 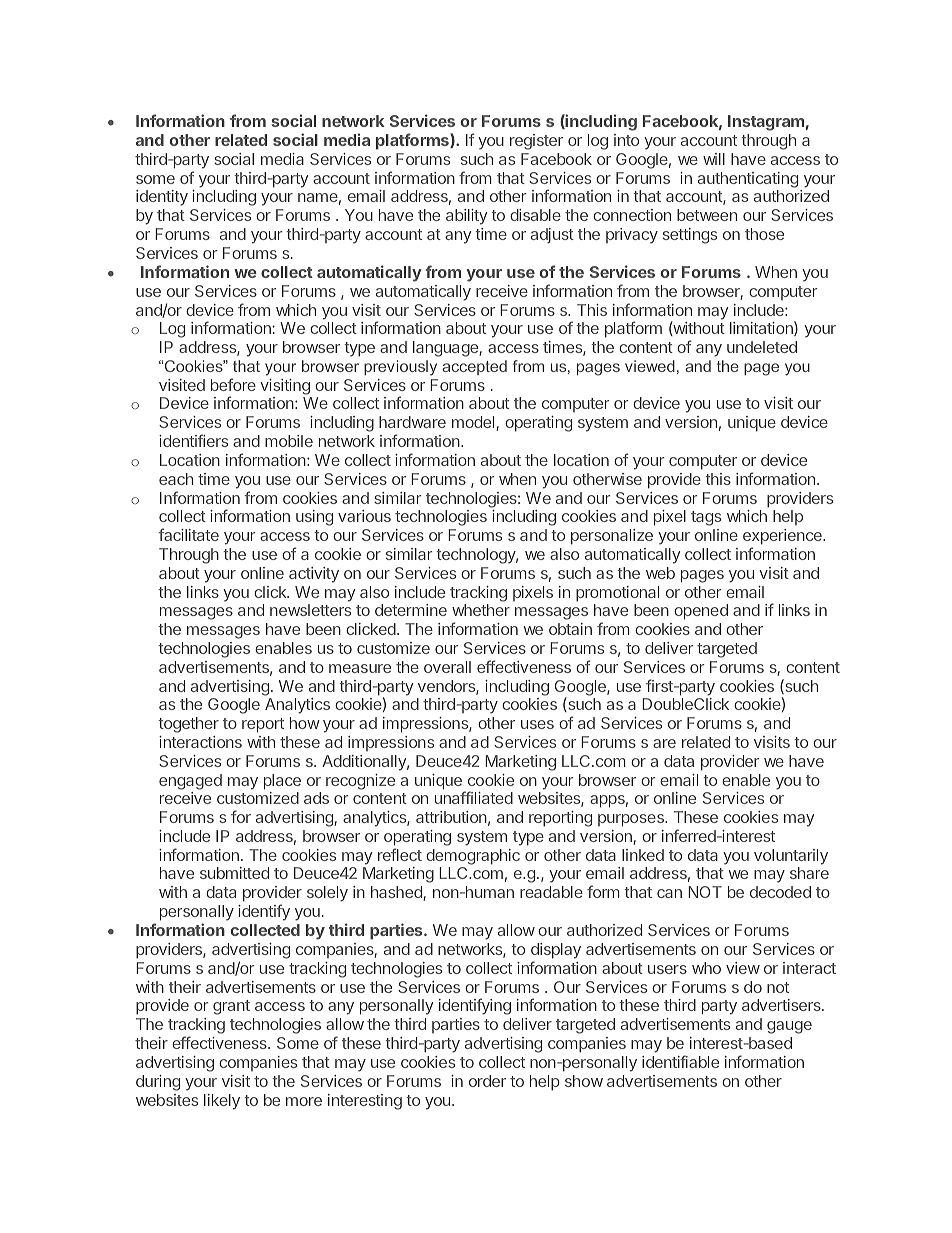 What do you see at coordinates (536, 142) in the screenshot?
I see `register` at bounding box center [536, 142].
